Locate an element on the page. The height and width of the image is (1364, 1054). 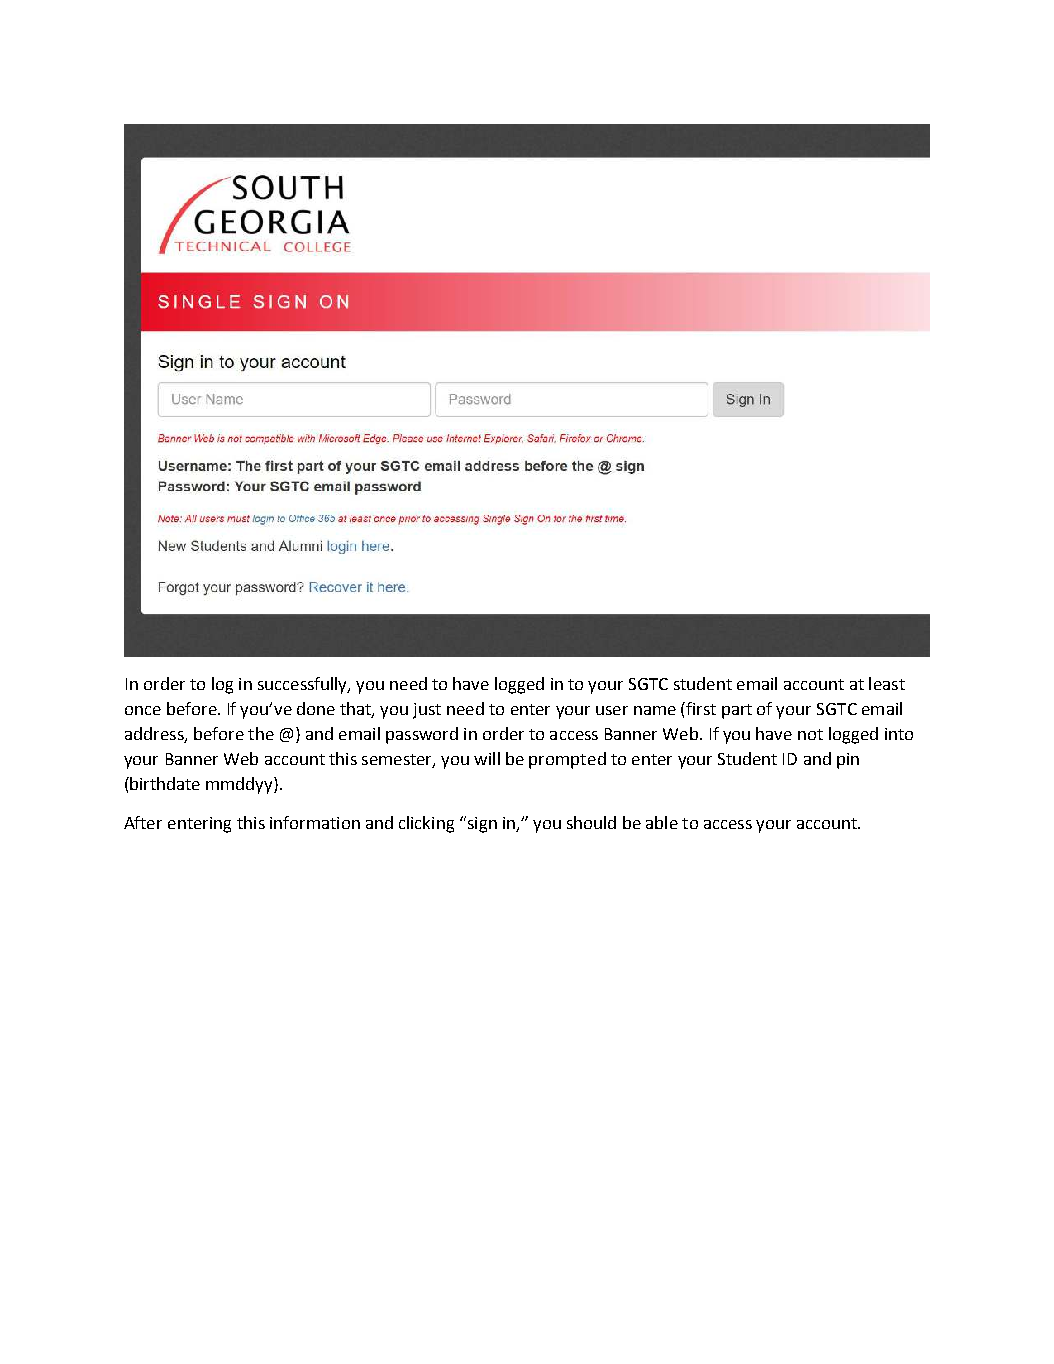
user is located at coordinates (612, 710).
